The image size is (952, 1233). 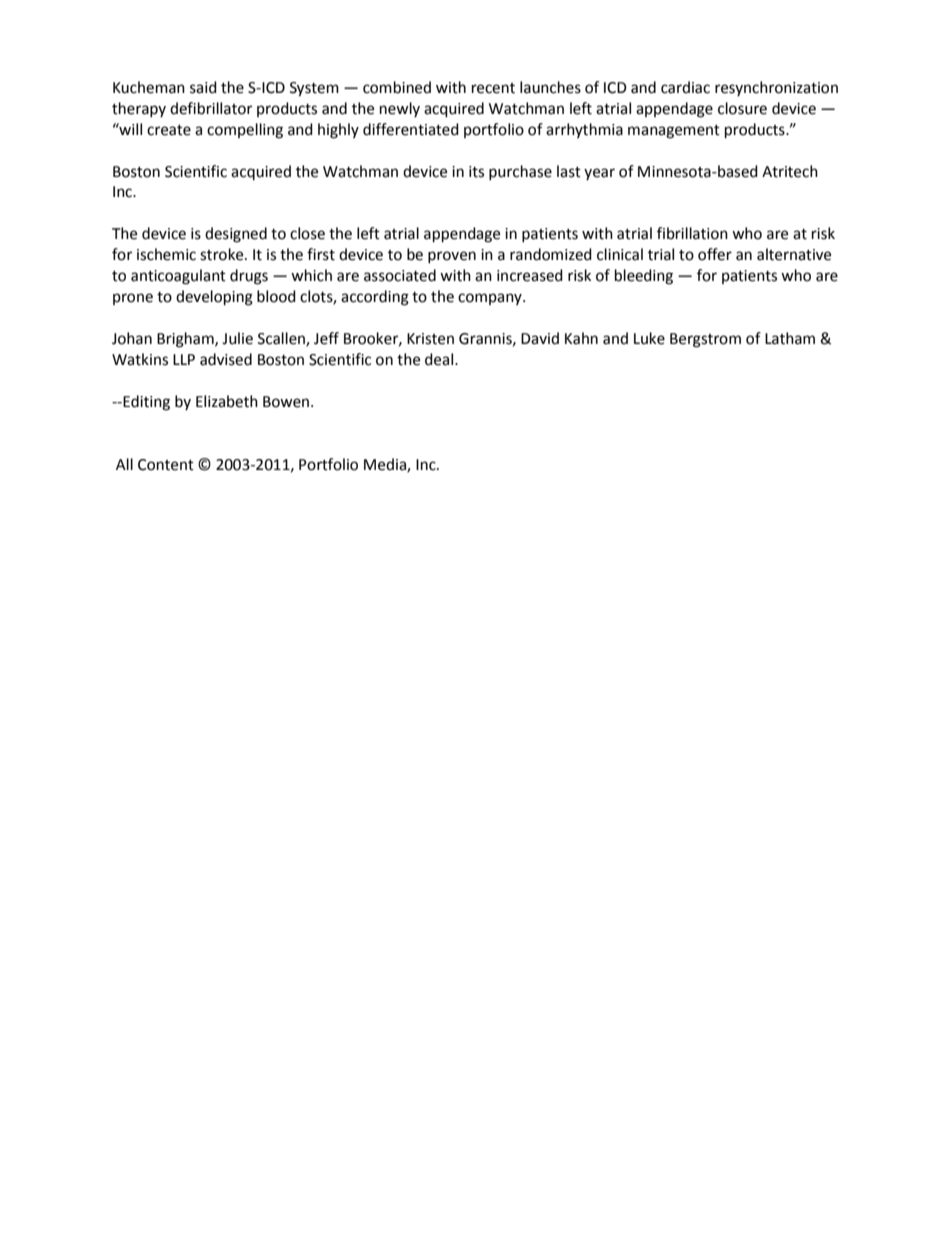 What do you see at coordinates (493, 88) in the image?
I see `recent` at bounding box center [493, 88].
